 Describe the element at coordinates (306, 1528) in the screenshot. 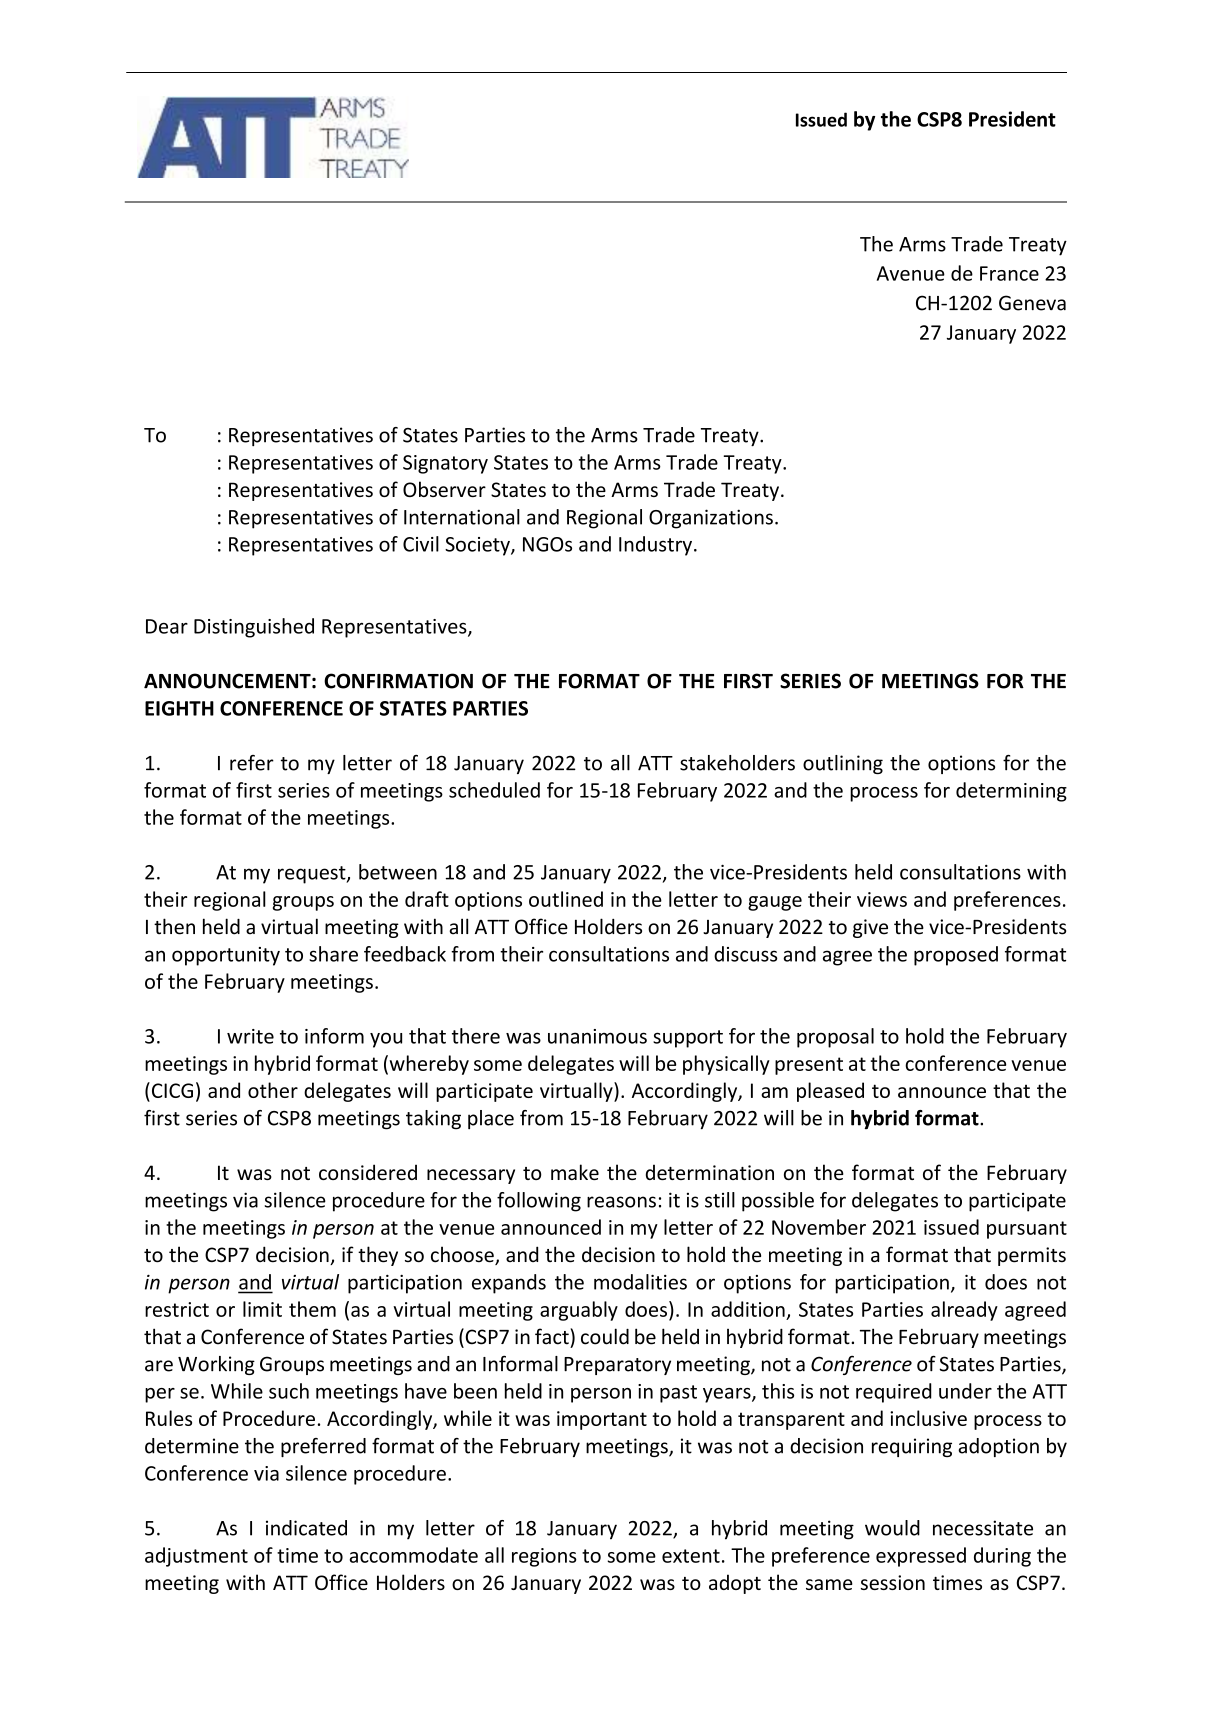

I see `indicated` at that location.
